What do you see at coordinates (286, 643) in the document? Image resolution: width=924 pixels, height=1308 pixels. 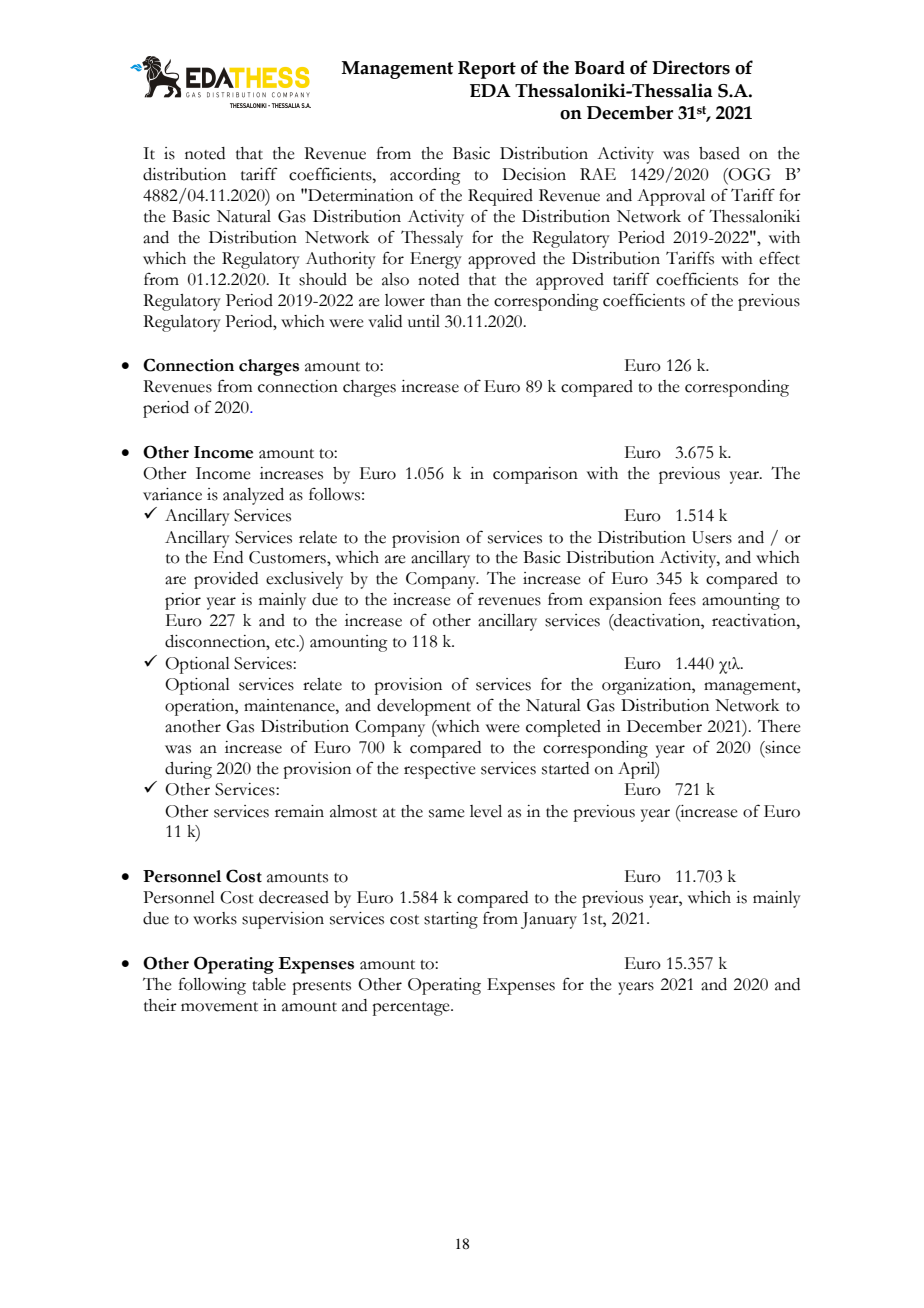 I see `etc` at bounding box center [286, 643].
